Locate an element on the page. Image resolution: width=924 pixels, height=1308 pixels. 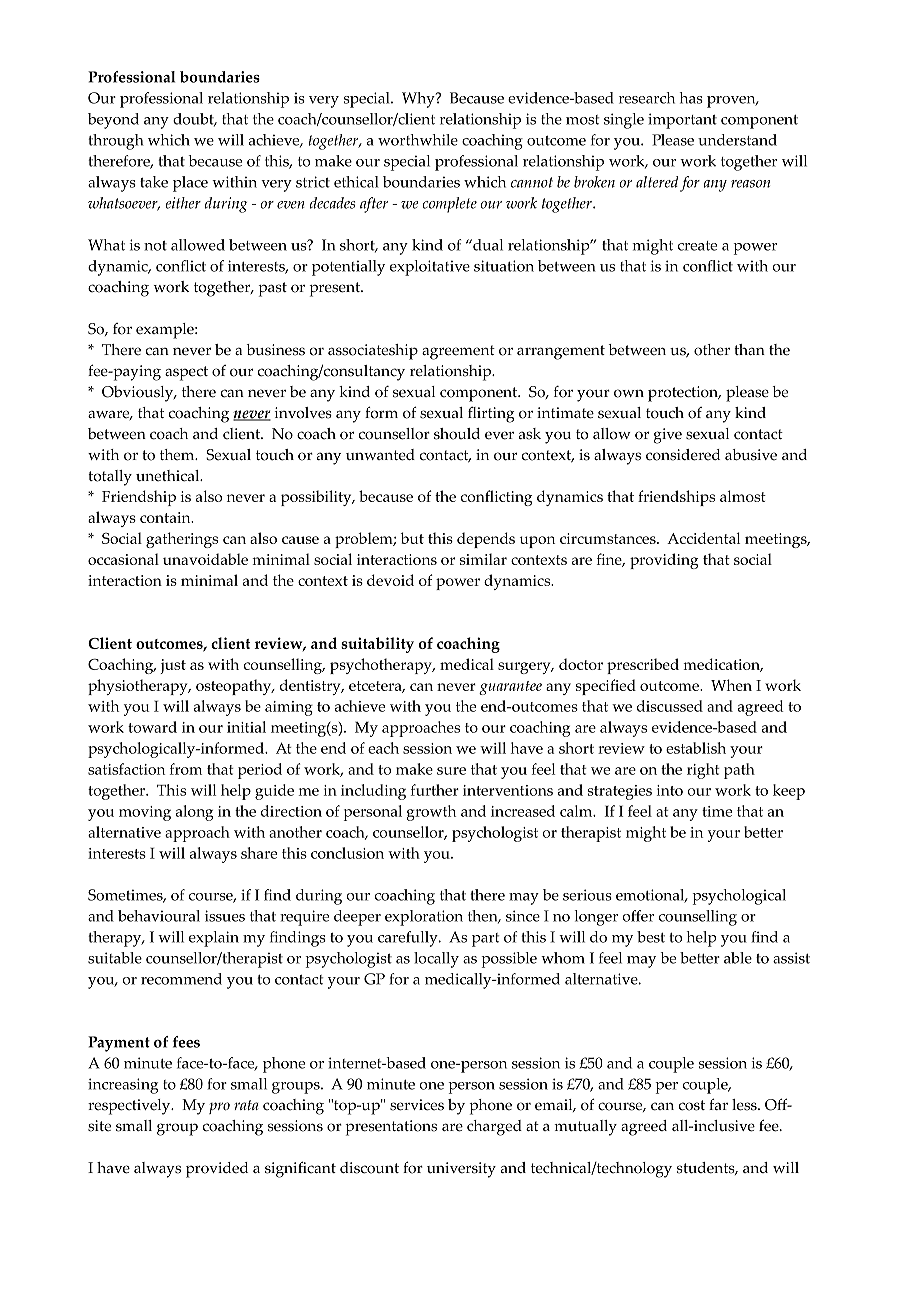
behavioural is located at coordinates (159, 916).
